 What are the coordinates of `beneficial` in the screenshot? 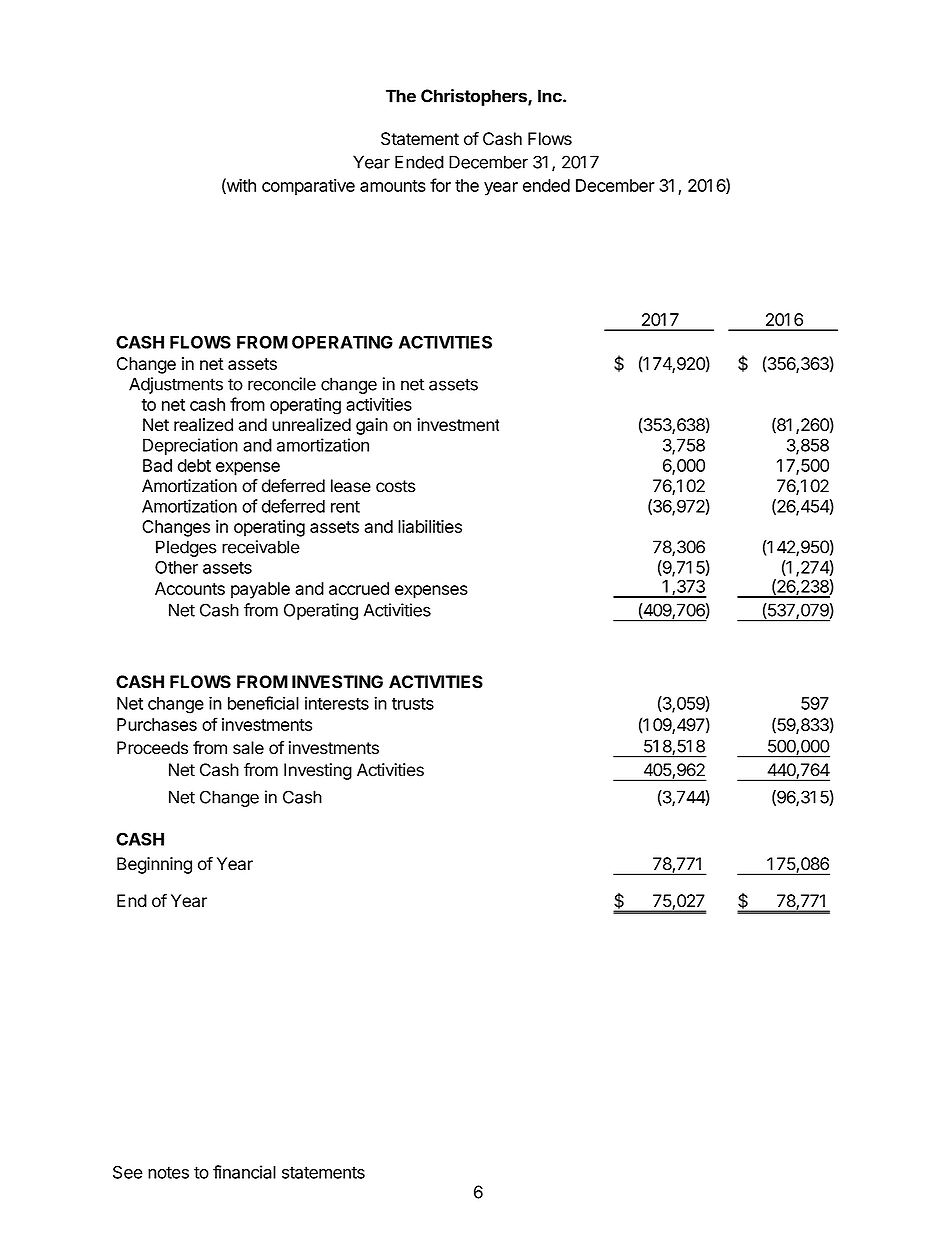 It's located at (263, 703).
